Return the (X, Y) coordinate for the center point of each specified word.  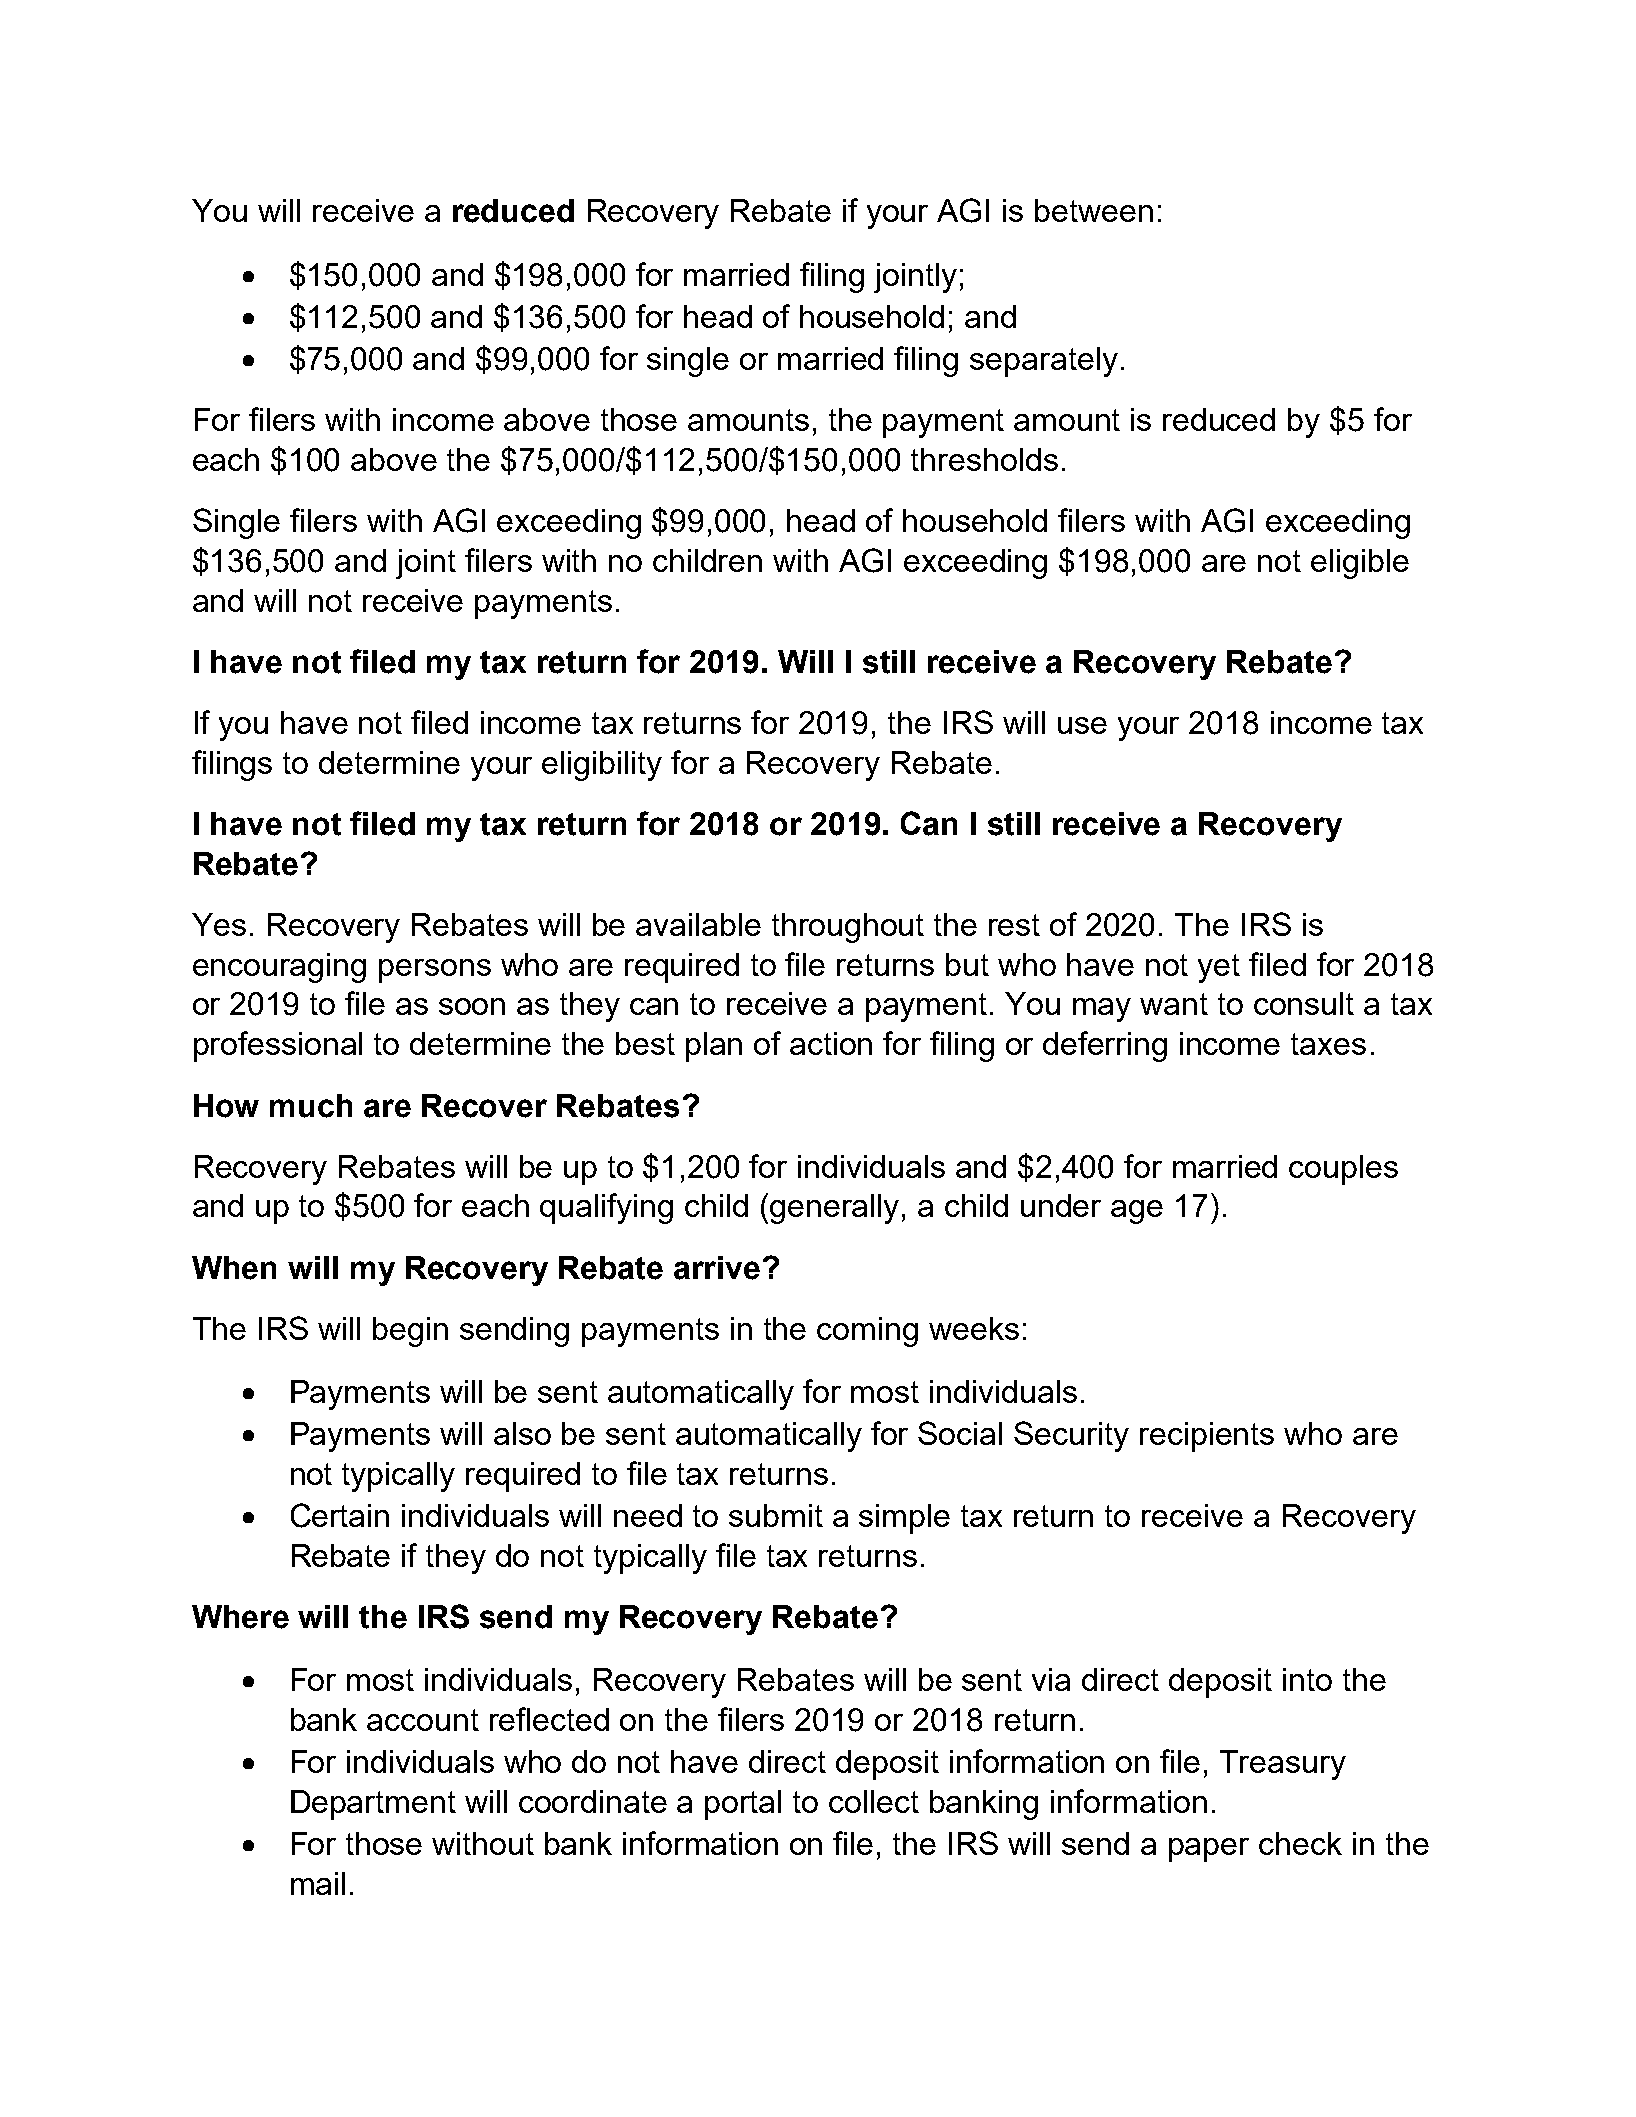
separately (1044, 362)
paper (1209, 1850)
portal (743, 1805)
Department (373, 1805)
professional (278, 1046)
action (831, 1043)
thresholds (984, 459)
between (1094, 210)
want (1174, 1004)
